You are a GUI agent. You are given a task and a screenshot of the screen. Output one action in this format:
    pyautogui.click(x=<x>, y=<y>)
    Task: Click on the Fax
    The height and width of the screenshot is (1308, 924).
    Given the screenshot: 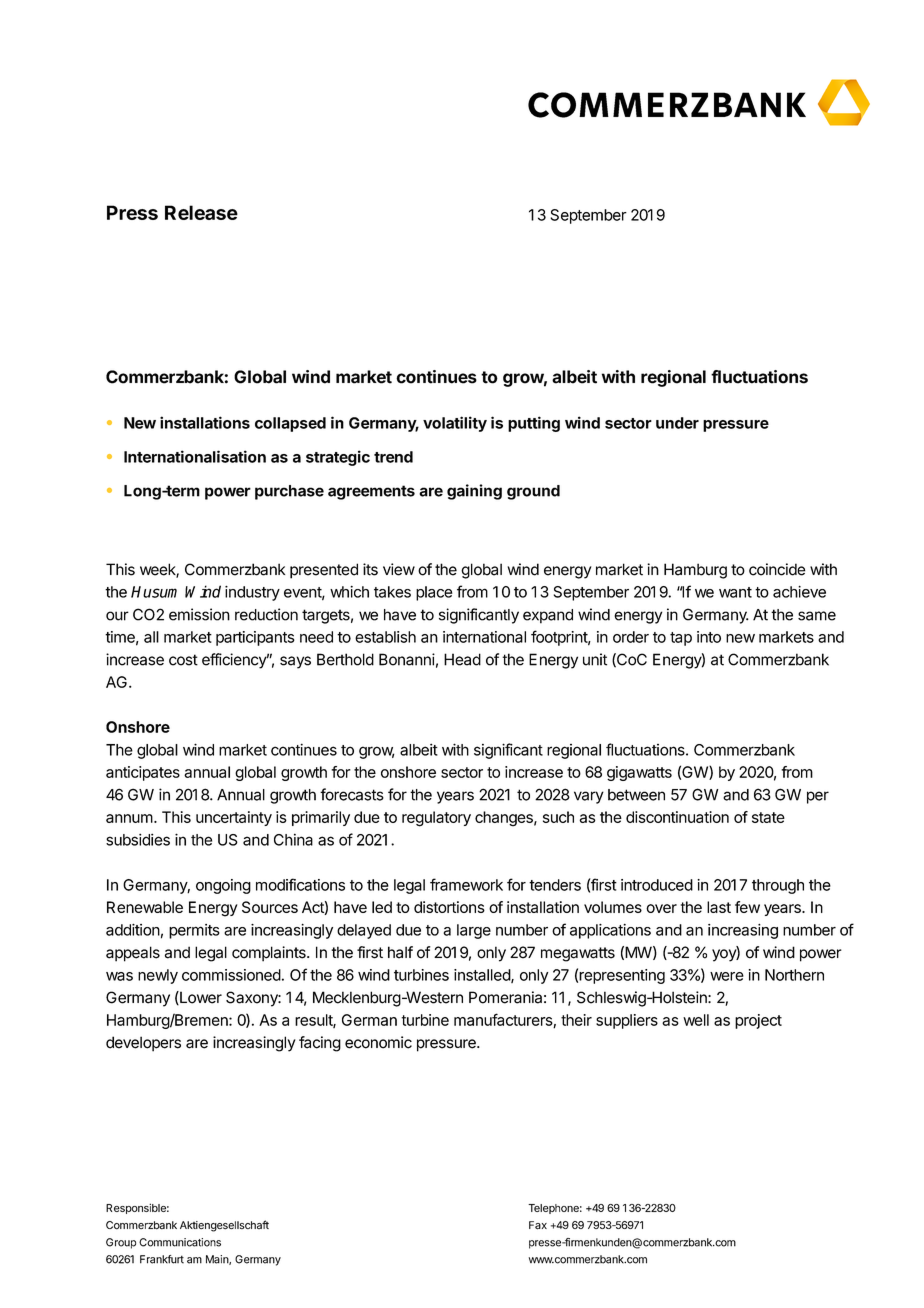 What is the action you would take?
    pyautogui.click(x=538, y=1225)
